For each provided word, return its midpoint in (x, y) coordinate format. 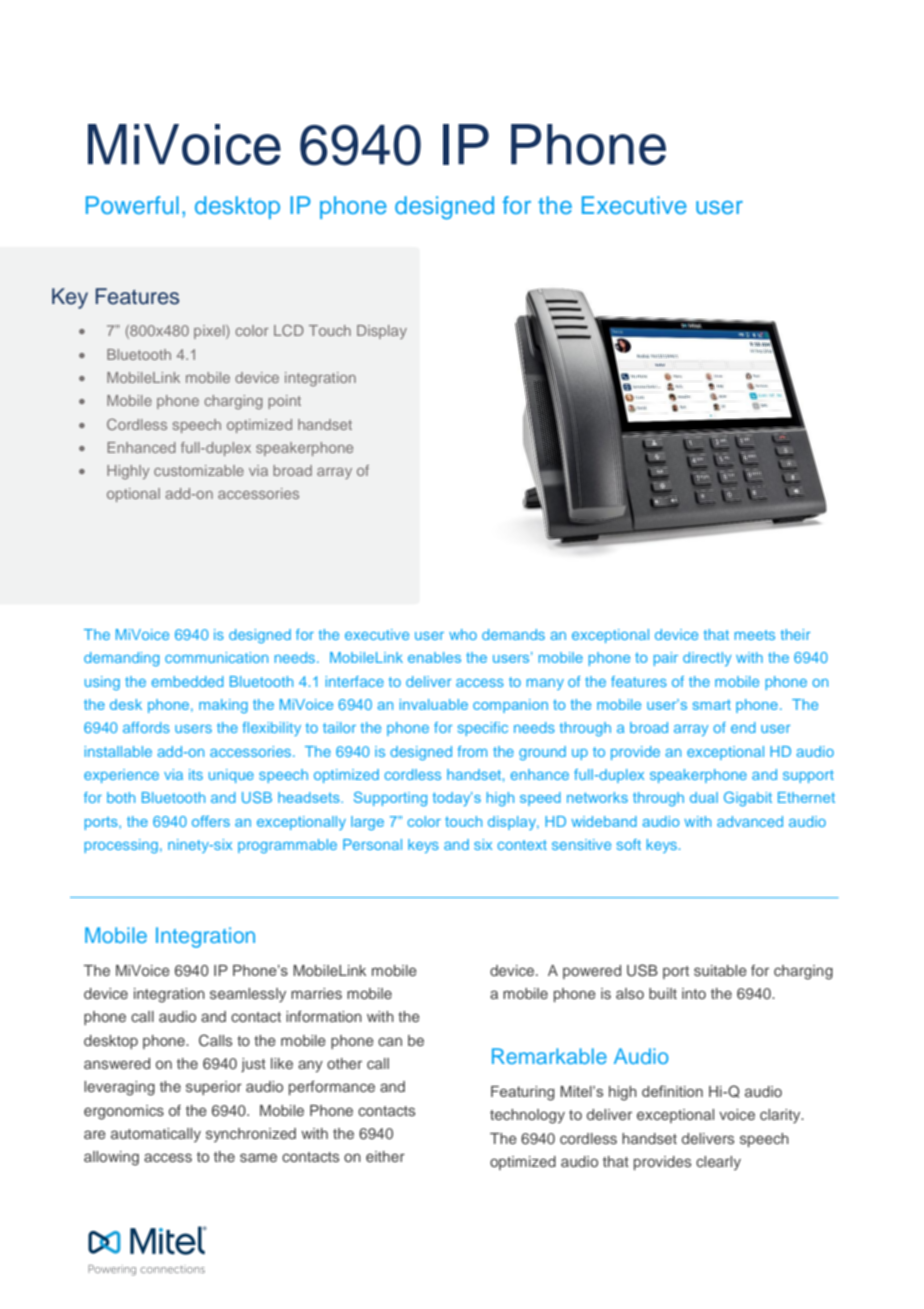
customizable (199, 470)
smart (712, 704)
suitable (720, 970)
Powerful (132, 205)
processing (121, 846)
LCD (289, 330)
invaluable (434, 704)
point (284, 402)
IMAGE (685, 382)
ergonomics (124, 1112)
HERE (770, 379)
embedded (188, 681)
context (522, 845)
